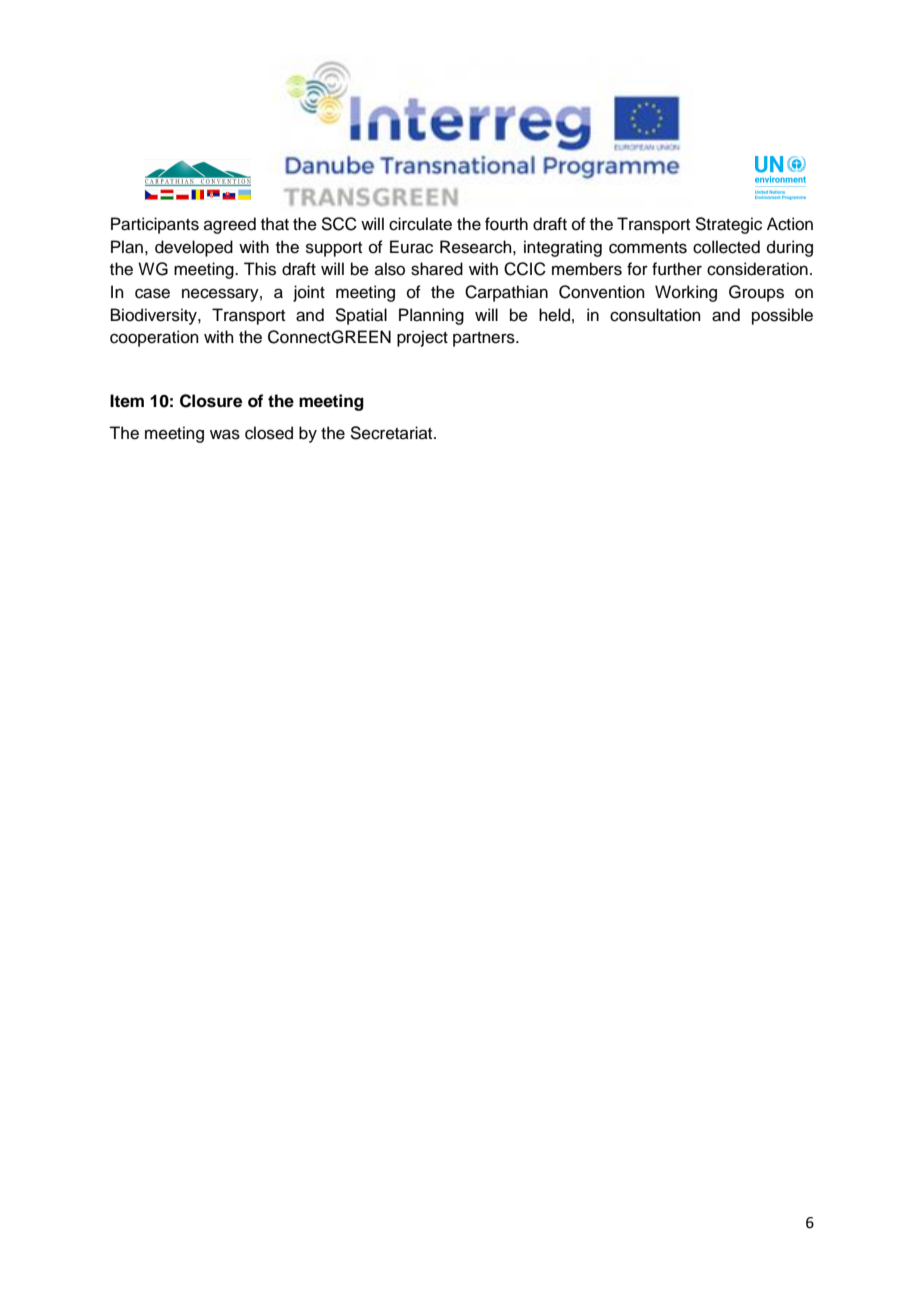 This screenshot has height=1308, width=924. I want to click on project, so click(422, 338).
